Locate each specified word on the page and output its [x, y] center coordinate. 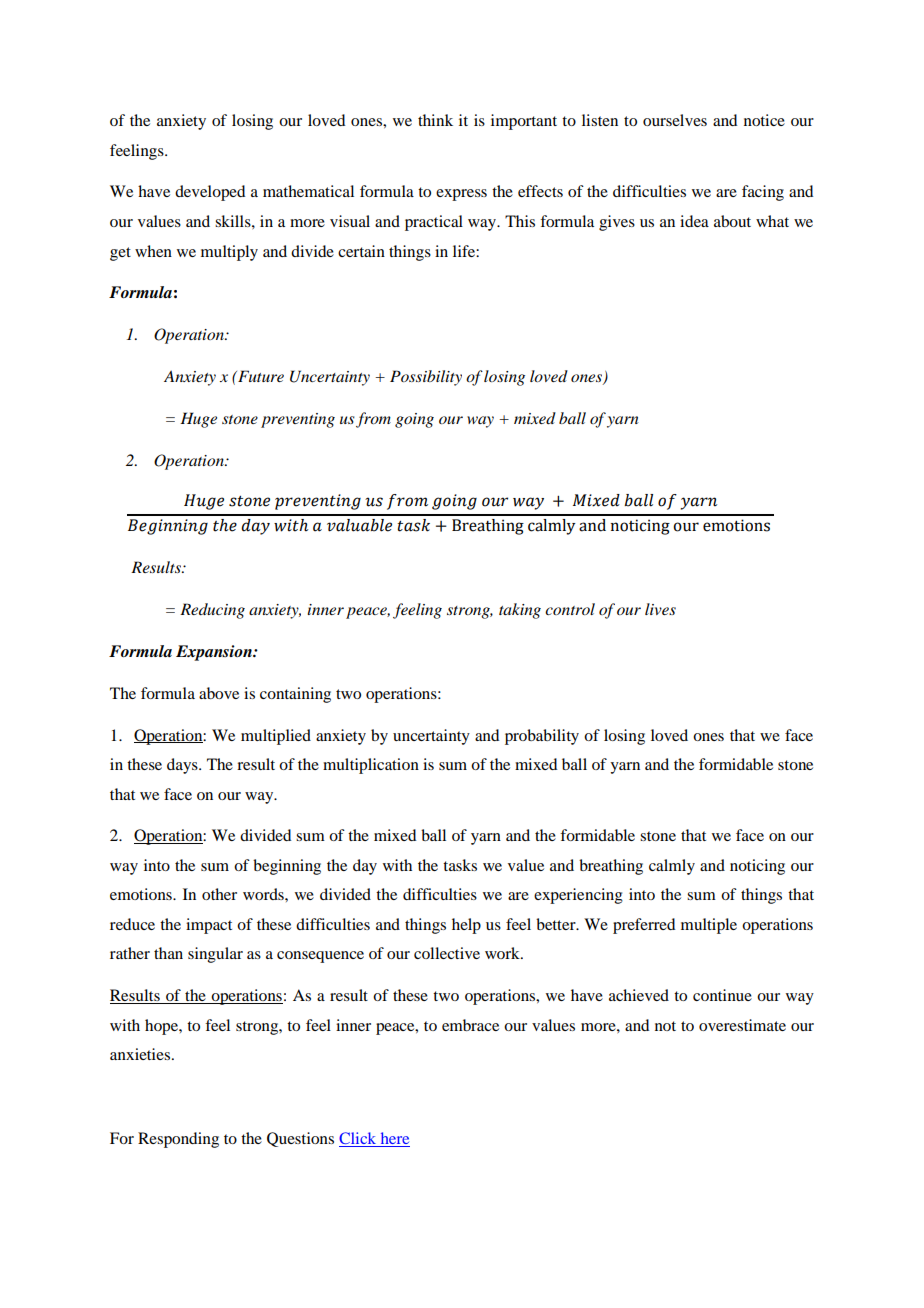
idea [694, 221]
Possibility [426, 378]
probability [542, 737]
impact [209, 926]
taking [520, 611]
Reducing [212, 611]
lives [660, 609]
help [466, 926]
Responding [178, 1140]
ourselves [675, 120]
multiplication [371, 766]
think [435, 120]
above [219, 693]
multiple [709, 926]
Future [260, 376]
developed [210, 193]
